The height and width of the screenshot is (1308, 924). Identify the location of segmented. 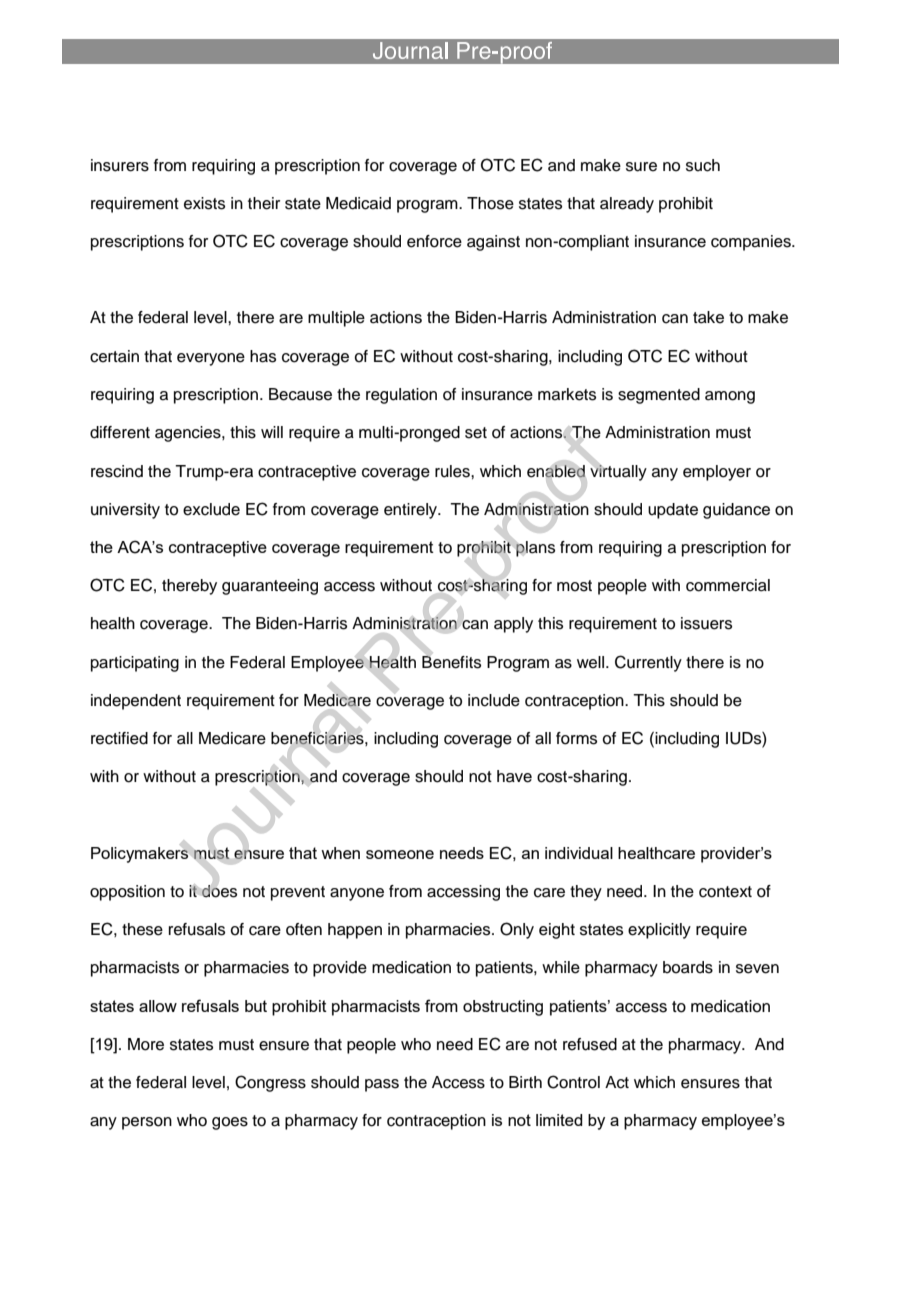
(659, 396).
